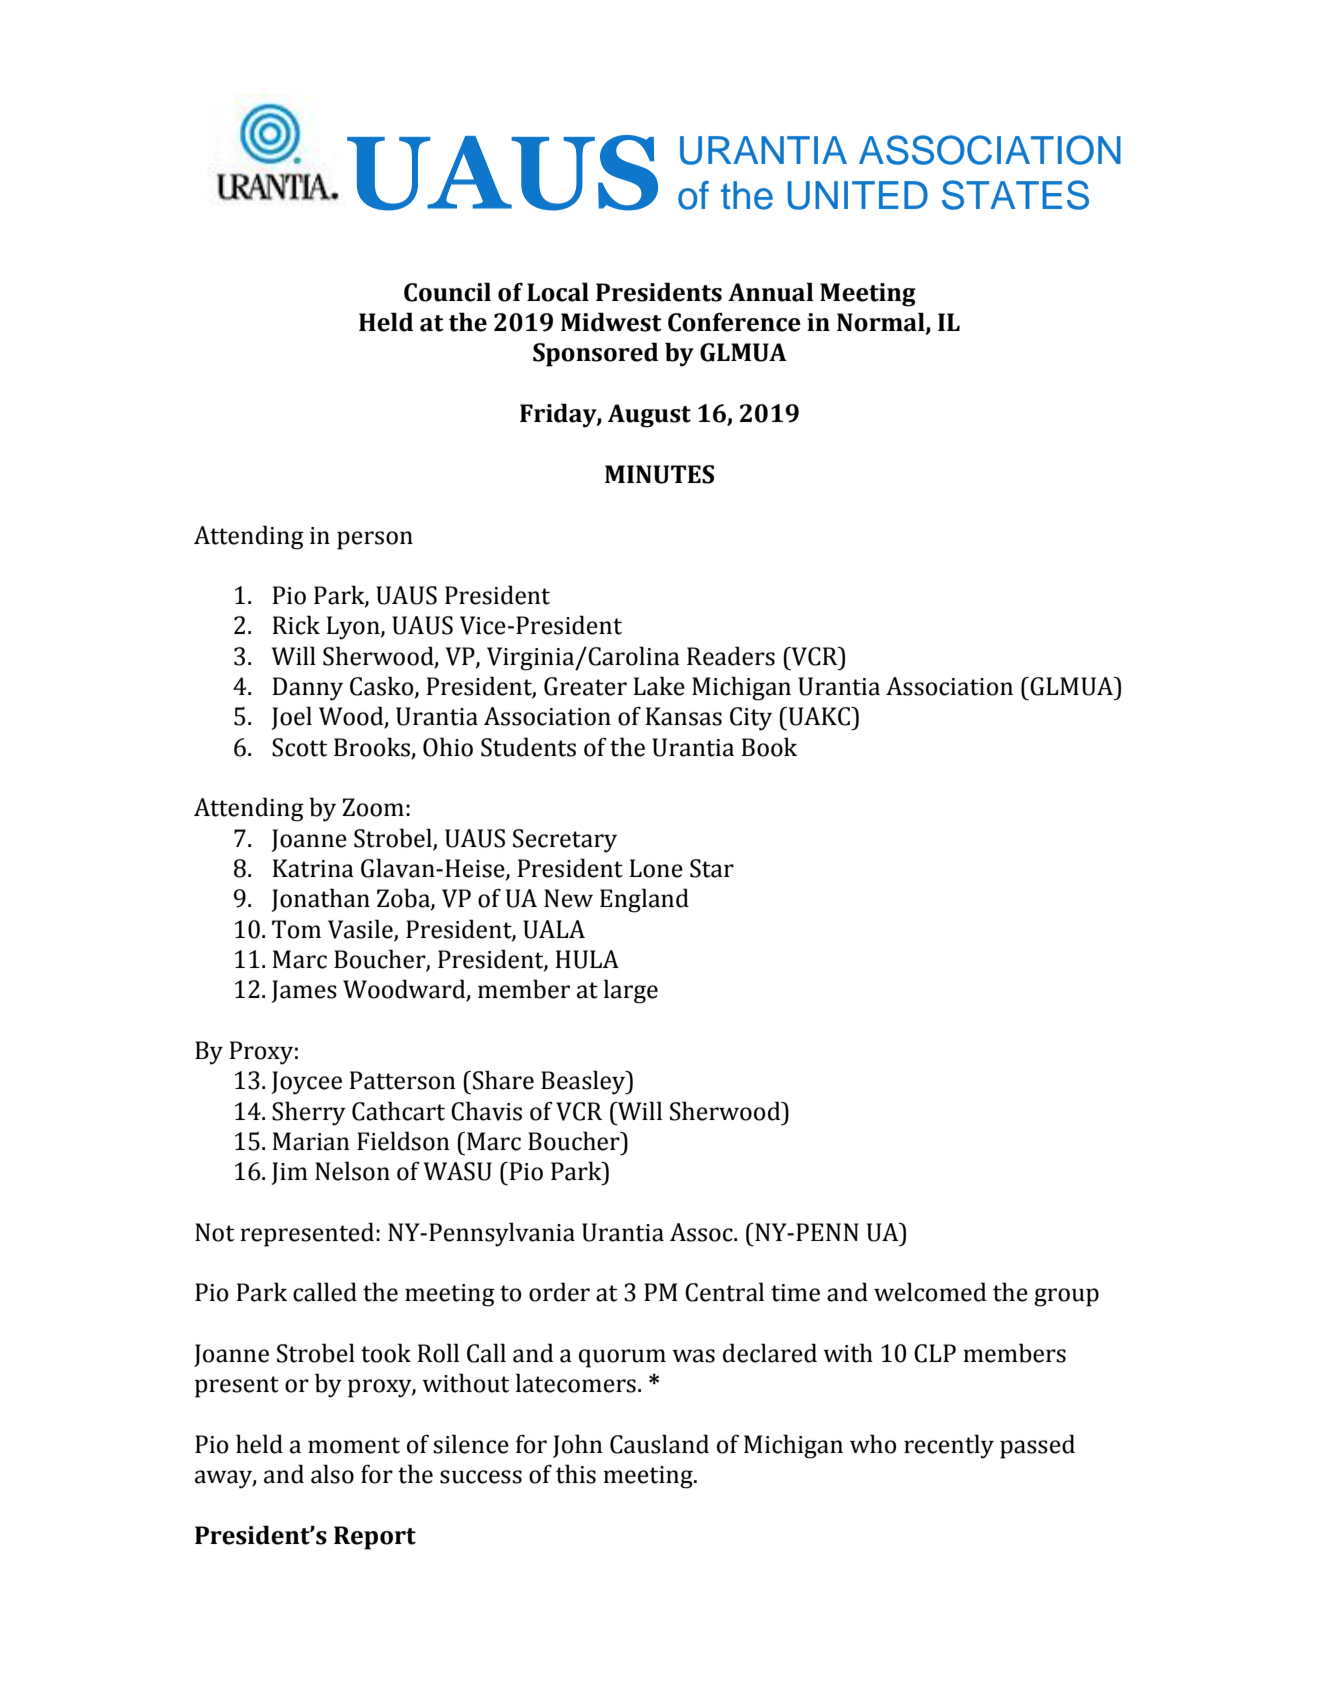  Describe the element at coordinates (447, 292) in the image. I see `Council` at that location.
